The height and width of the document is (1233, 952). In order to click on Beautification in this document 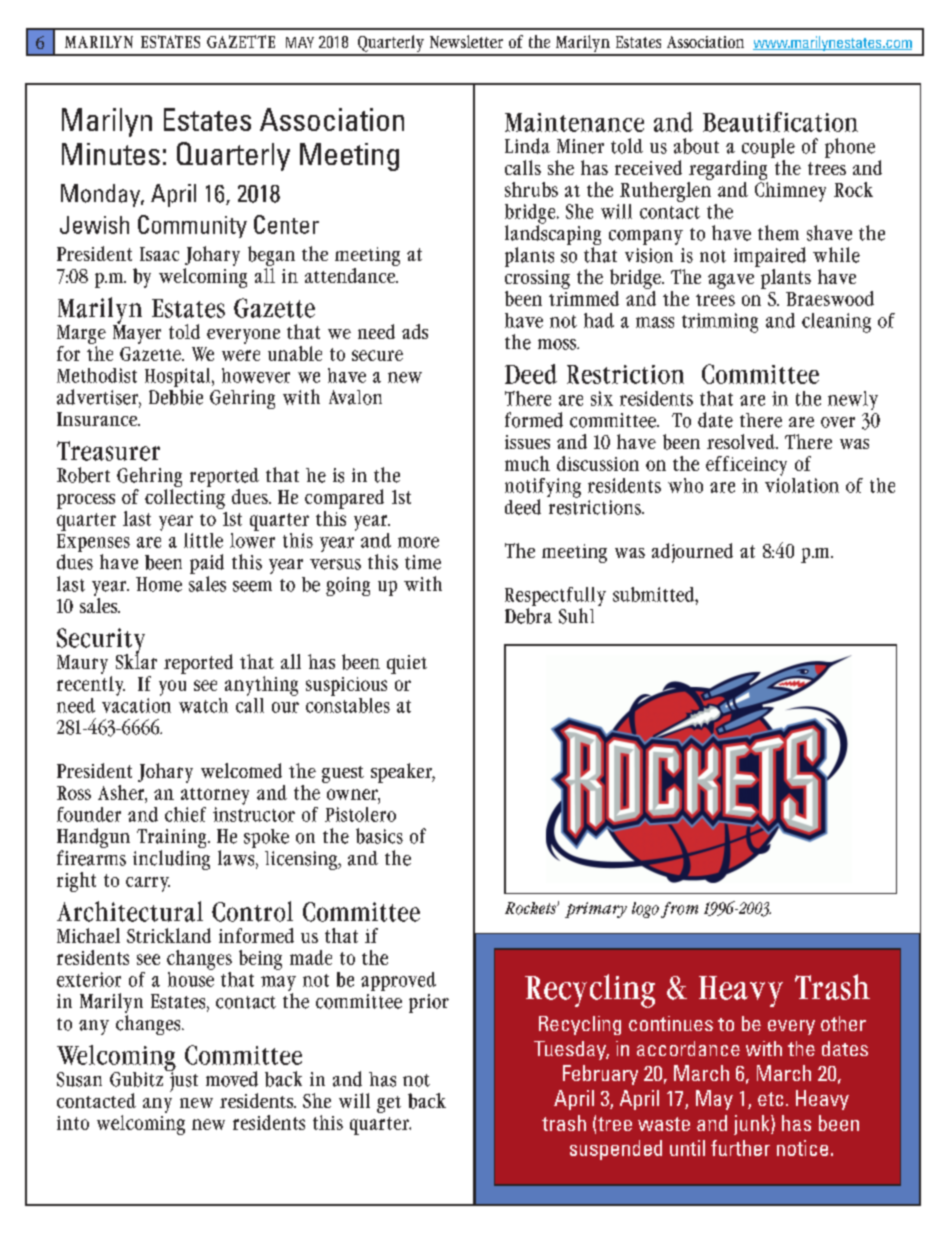, I will do `click(780, 122)`.
